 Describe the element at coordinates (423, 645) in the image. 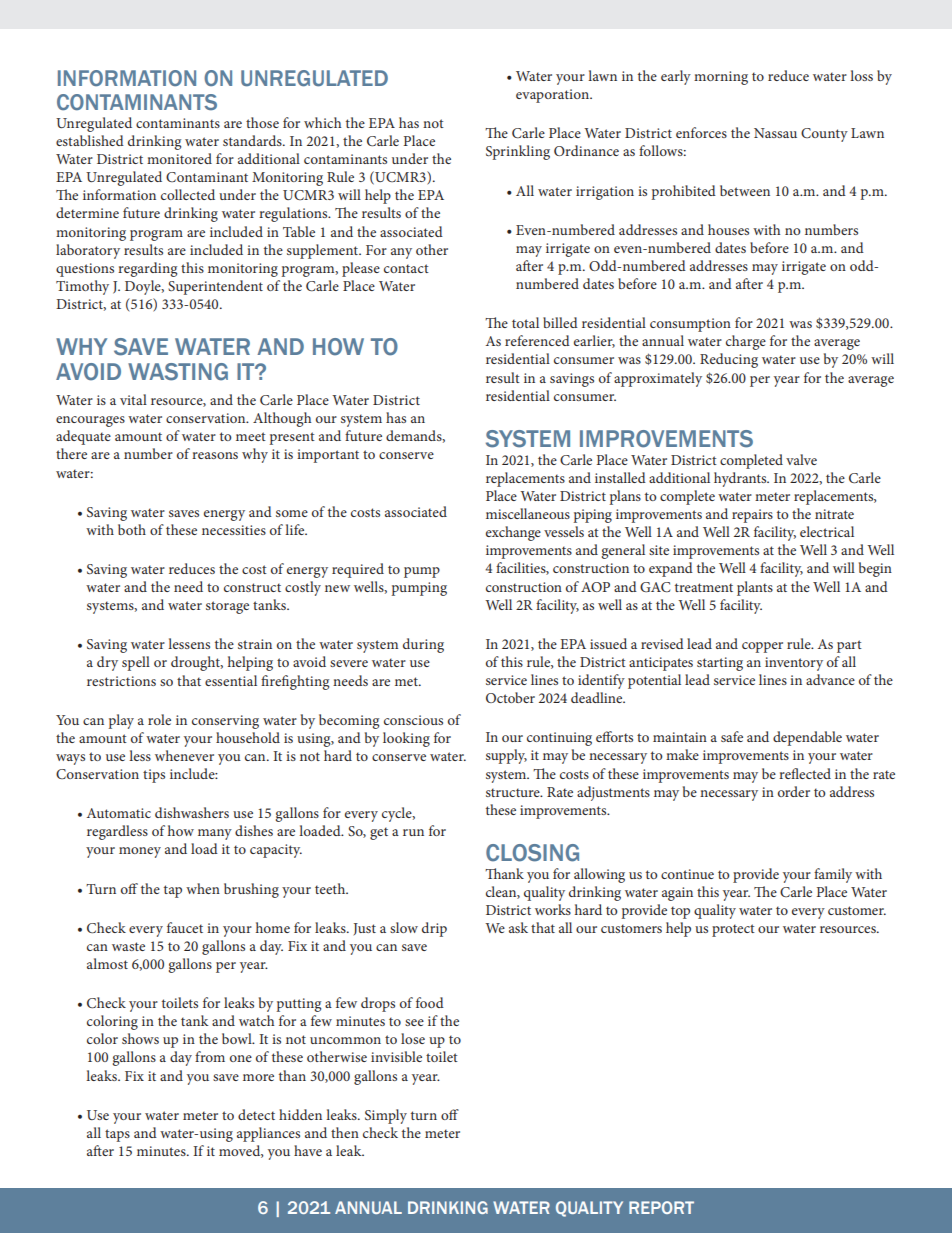

I see `during` at that location.
